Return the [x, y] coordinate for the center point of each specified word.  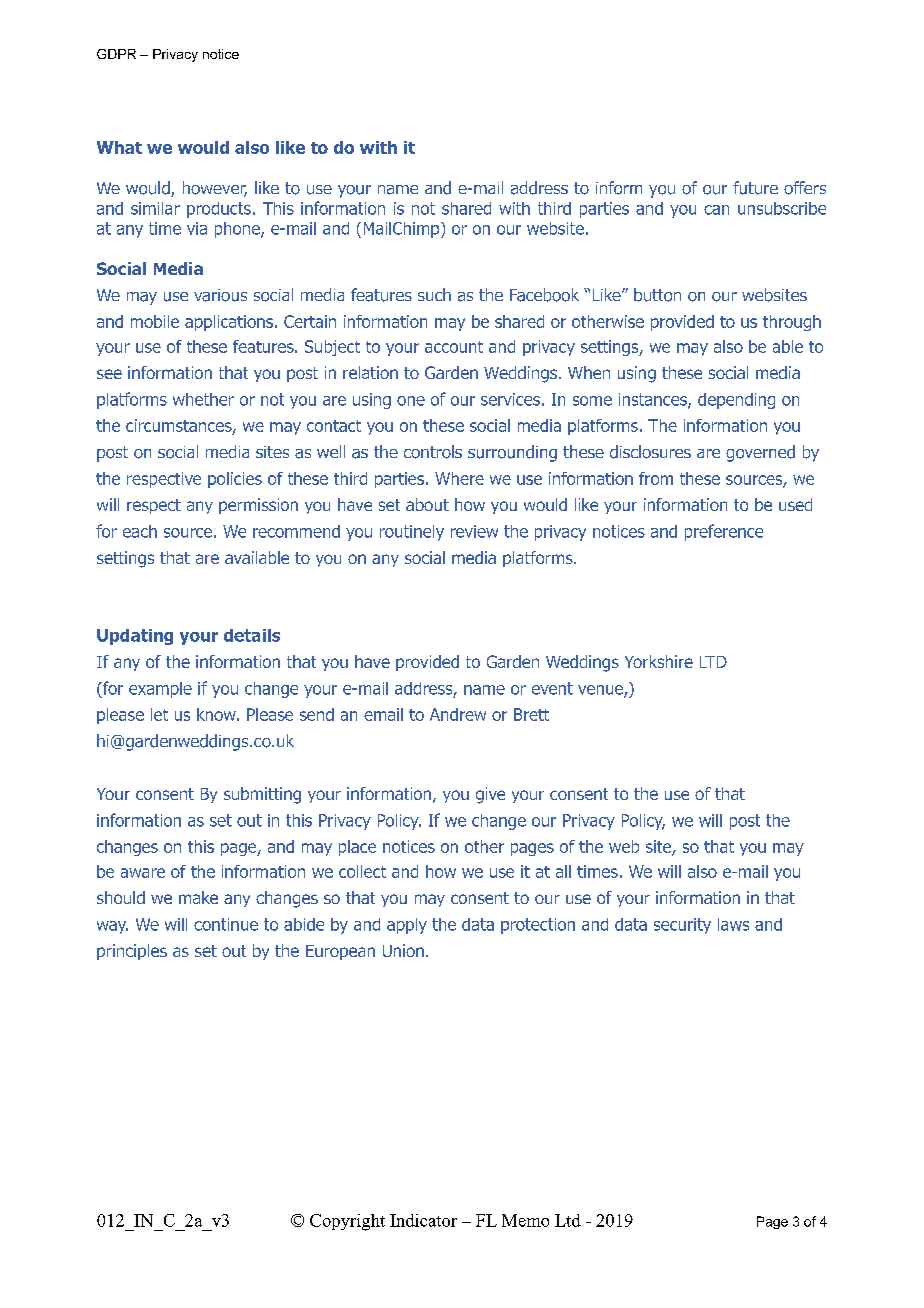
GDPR [116, 54]
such [434, 294]
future [755, 188]
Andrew [458, 714]
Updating [135, 637]
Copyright [347, 1222]
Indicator [423, 1220]
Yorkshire [659, 661]
